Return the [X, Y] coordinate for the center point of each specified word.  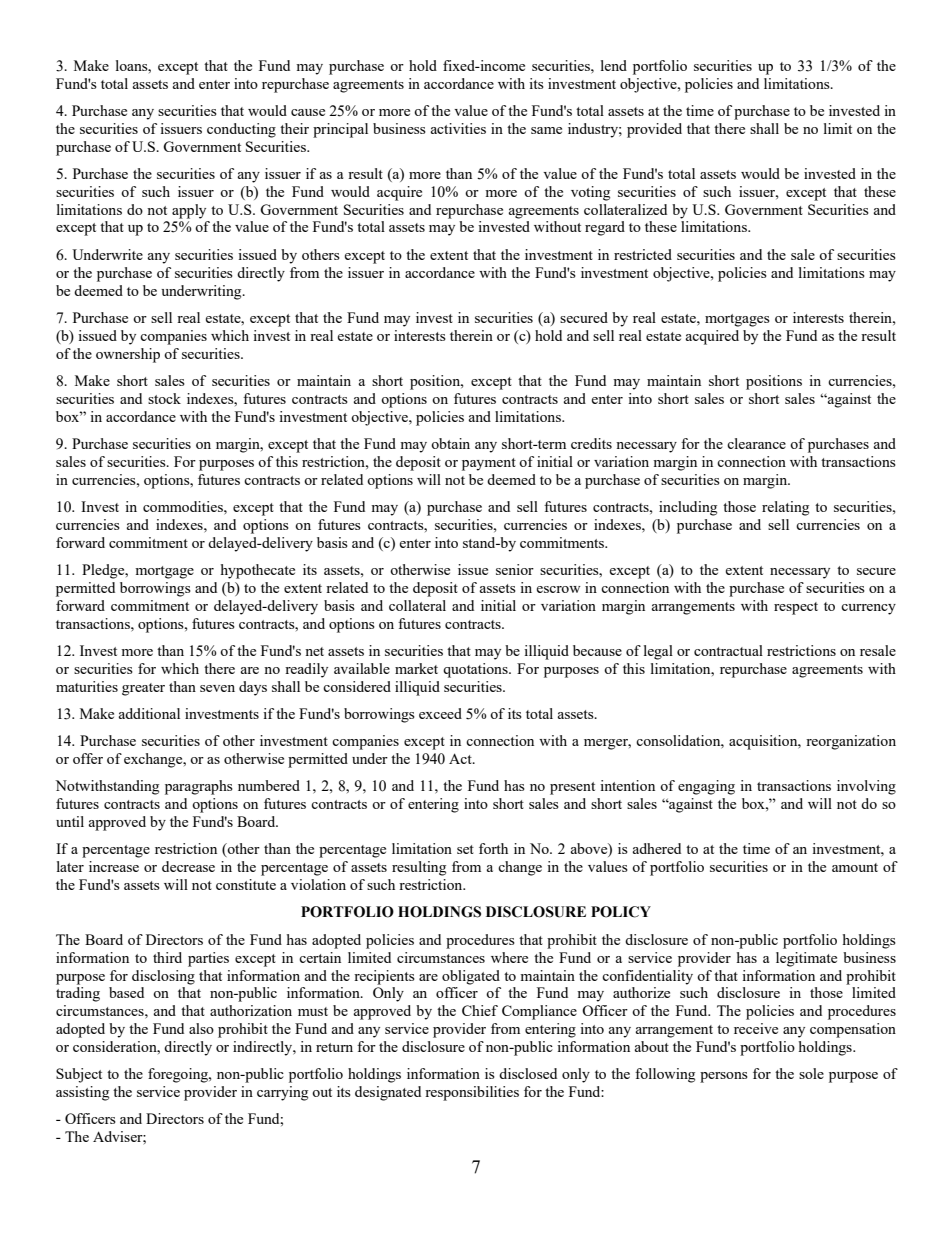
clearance [756, 443]
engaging [706, 787]
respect [796, 608]
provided [654, 130]
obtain [450, 443]
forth [493, 848]
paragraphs [199, 787]
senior [515, 569]
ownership [128, 355]
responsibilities [472, 1093]
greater [143, 689]
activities [458, 128]
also [201, 1028]
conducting [241, 130]
